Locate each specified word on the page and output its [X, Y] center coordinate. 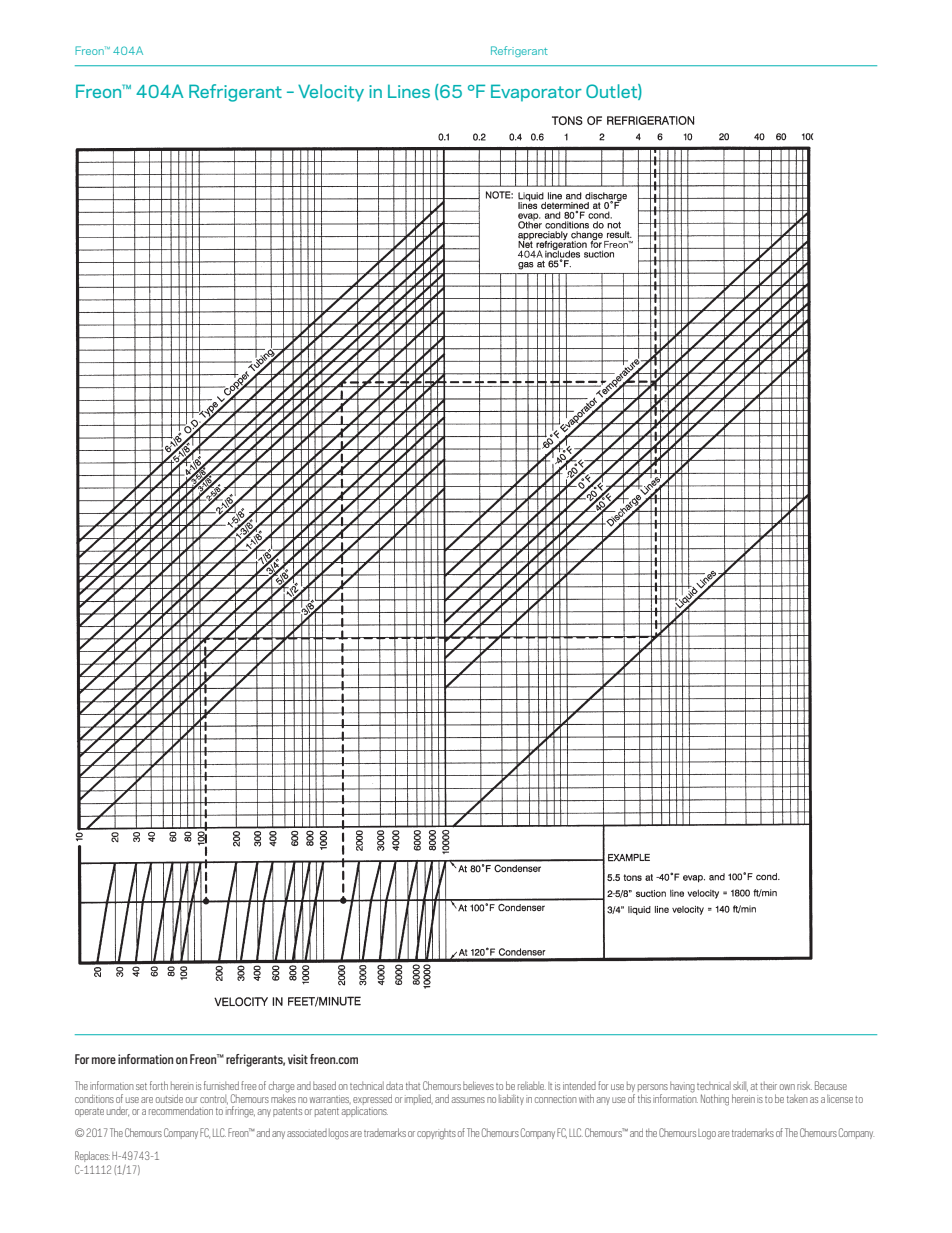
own [787, 1087]
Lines [409, 91]
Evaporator [536, 93]
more [104, 1060]
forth [159, 1085]
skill [740, 1086]
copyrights [436, 1134]
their [768, 1086]
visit [298, 1059]
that [413, 1086]
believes [478, 1085]
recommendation [181, 1110]
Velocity [331, 93]
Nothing [715, 1100]
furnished [221, 1085]
